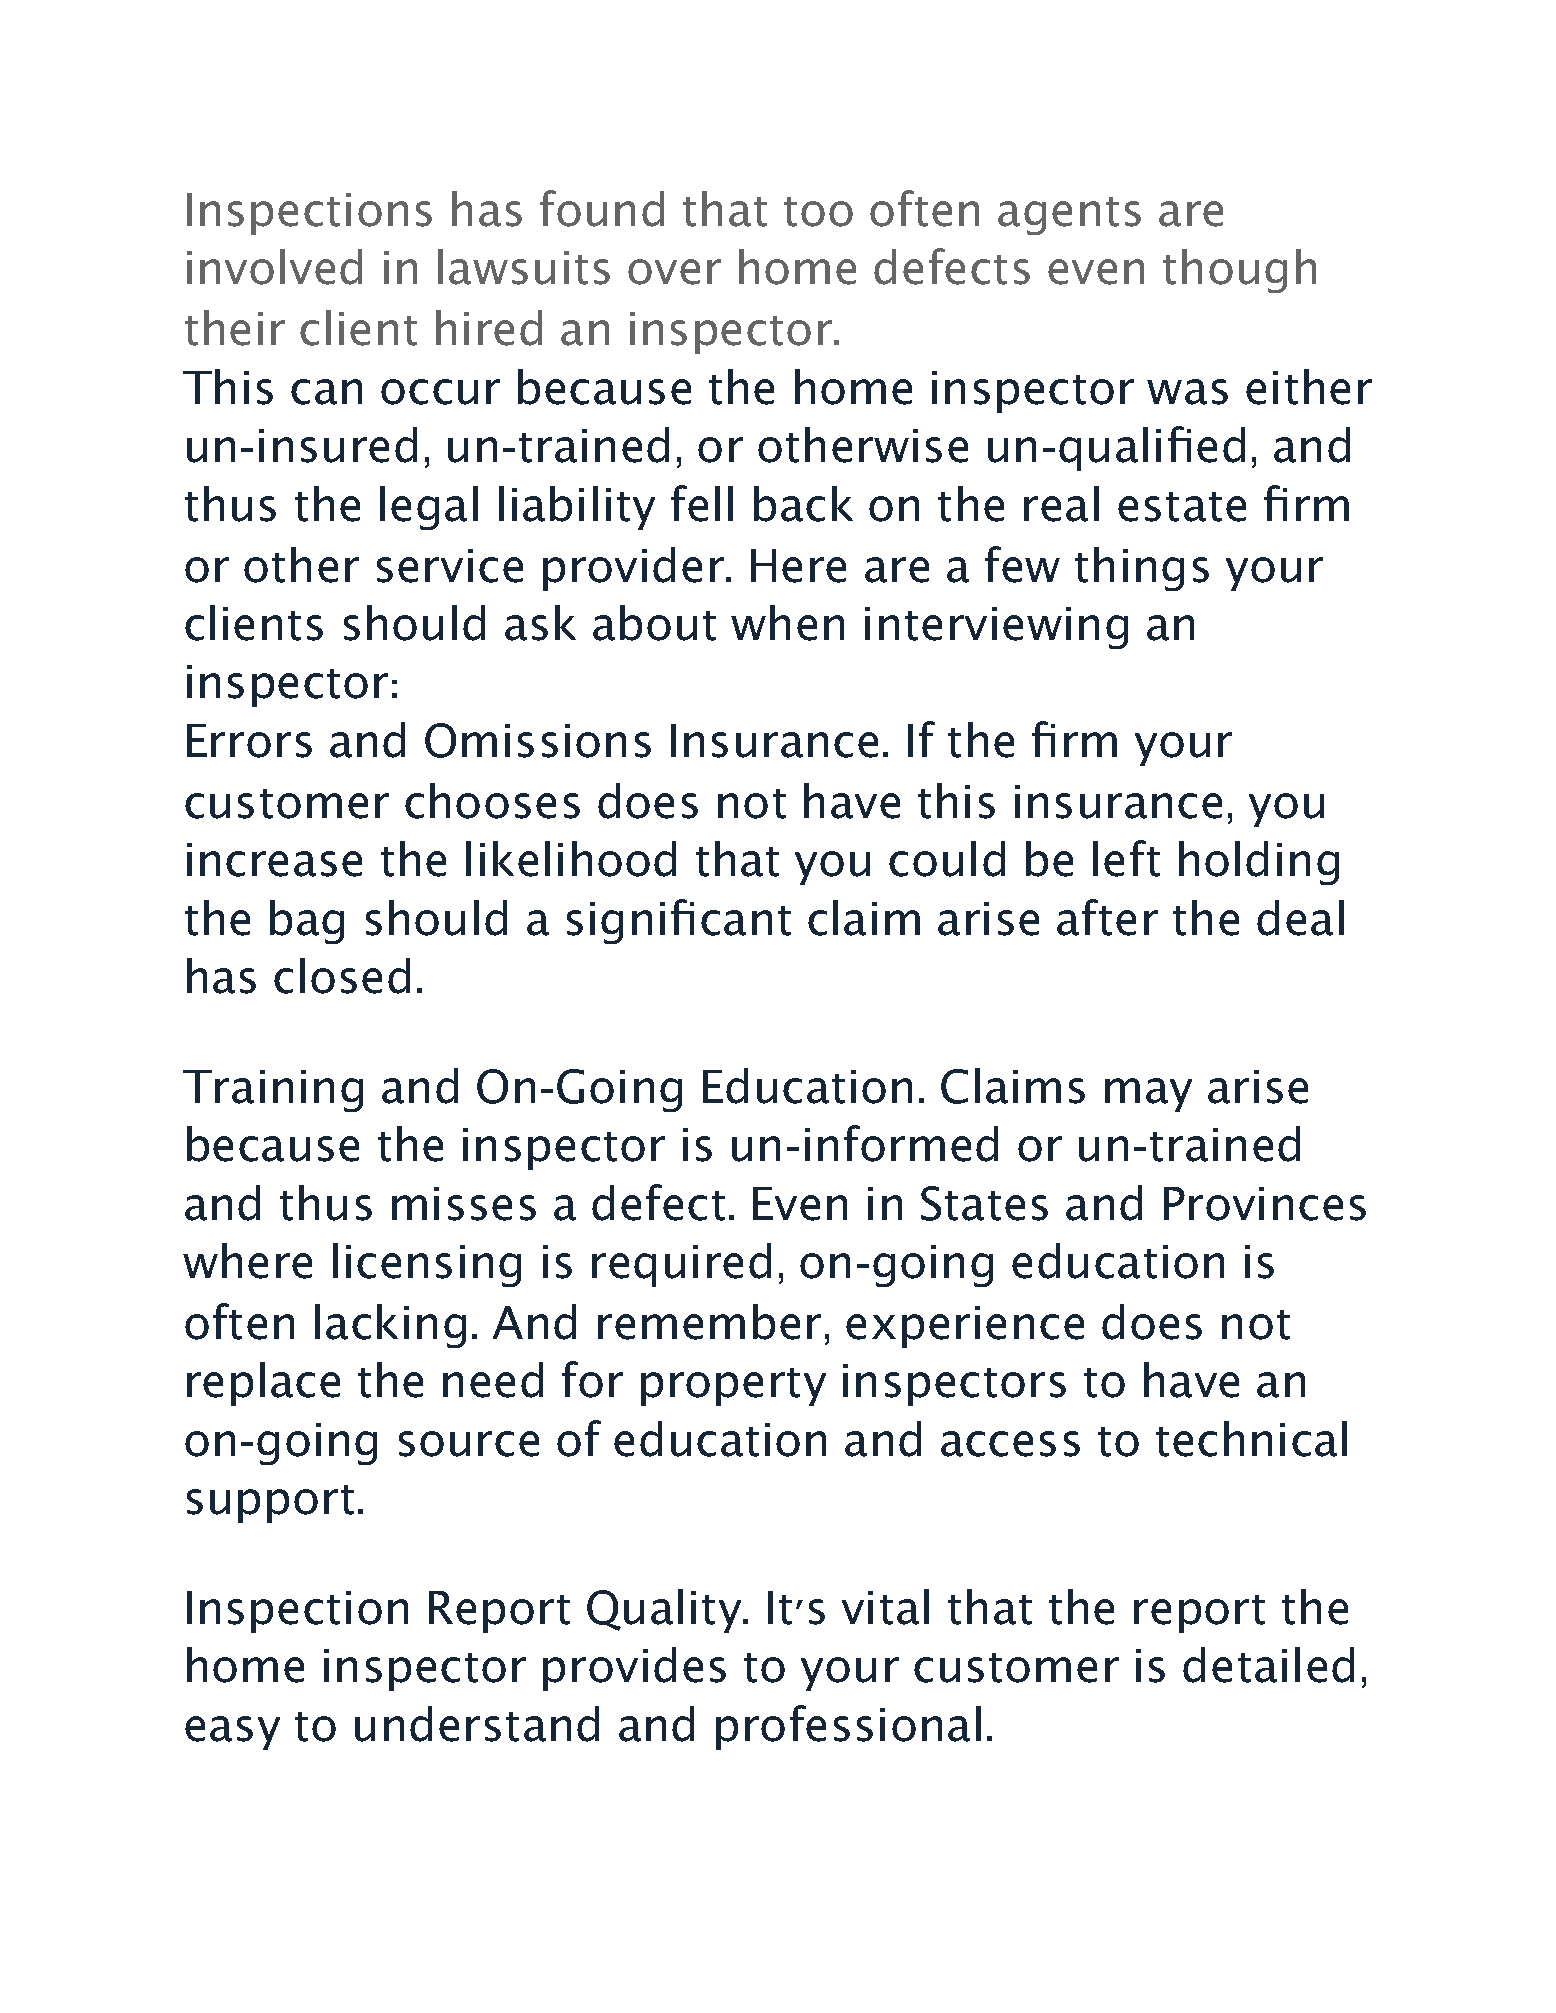 The width and height of the screenshot is (1556, 2013). Describe the element at coordinates (1142, 569) in the screenshot. I see `things` at that location.
